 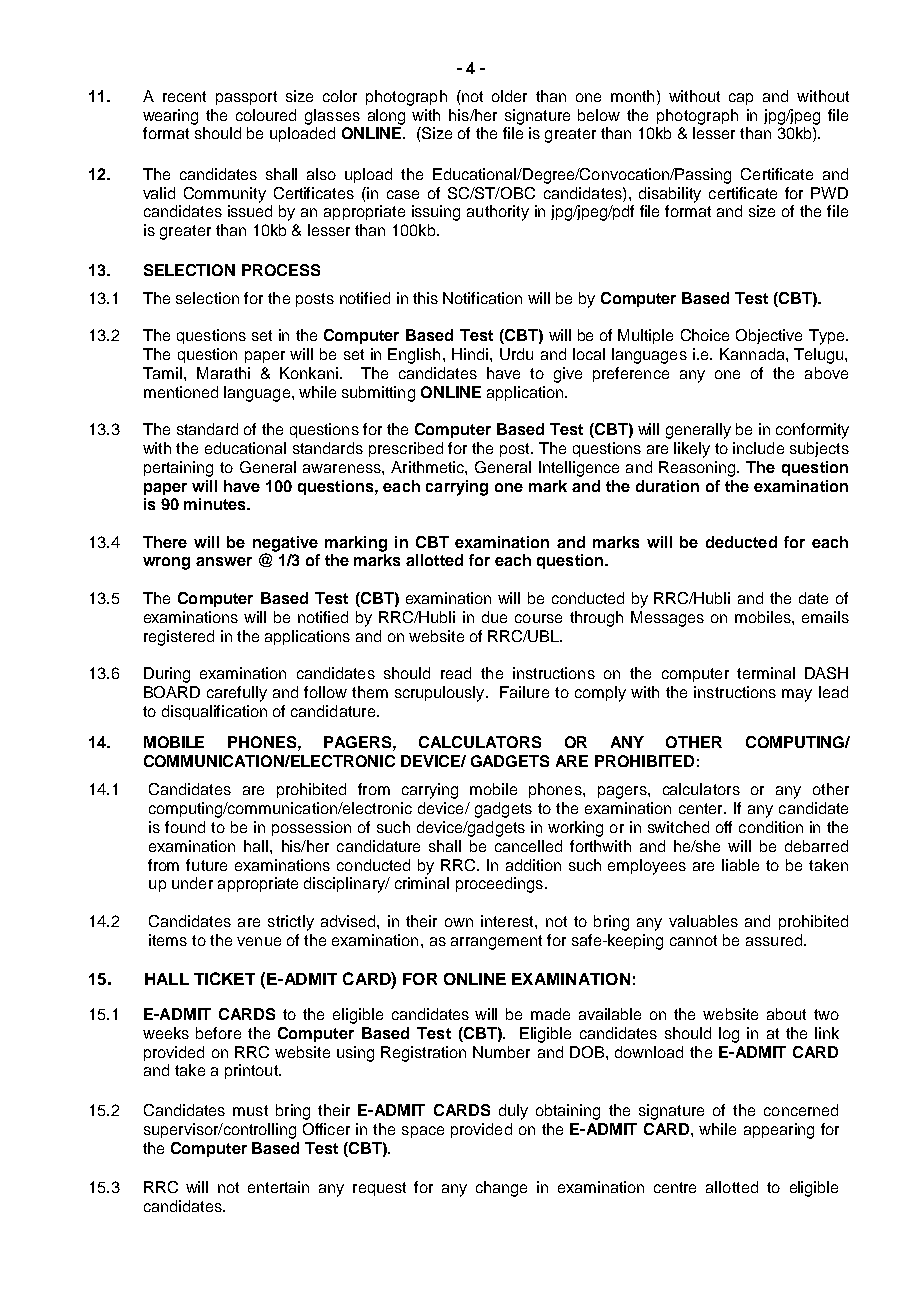 What do you see at coordinates (266, 115) in the document?
I see `coloured` at bounding box center [266, 115].
